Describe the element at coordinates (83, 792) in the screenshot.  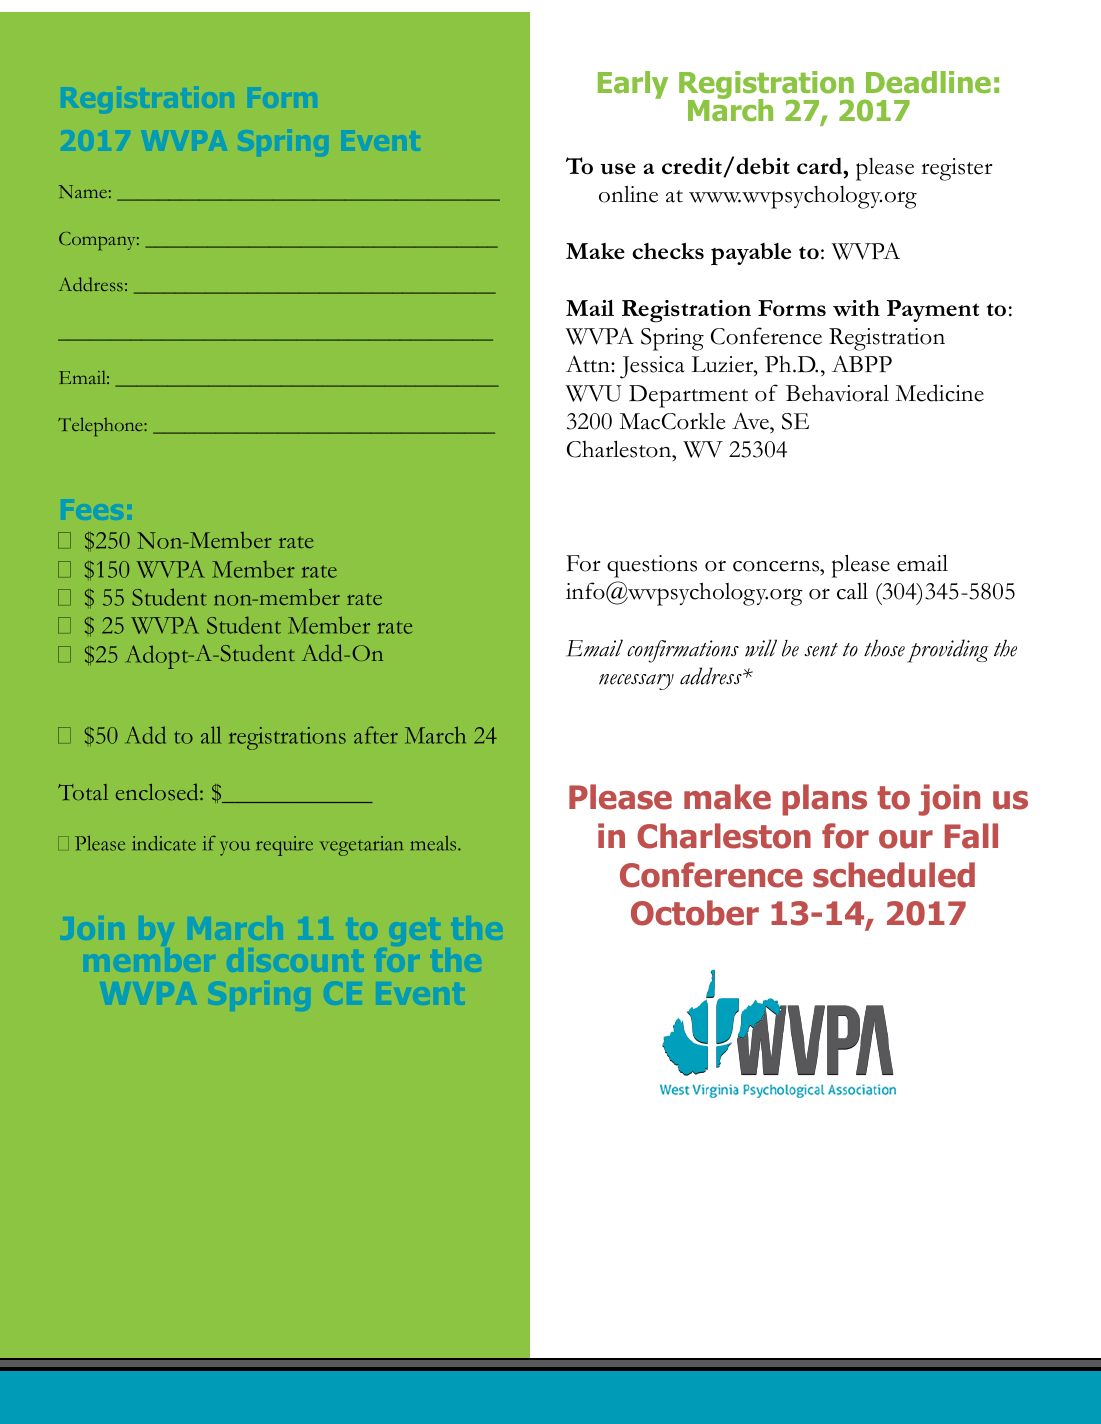
I see `Total` at that location.
